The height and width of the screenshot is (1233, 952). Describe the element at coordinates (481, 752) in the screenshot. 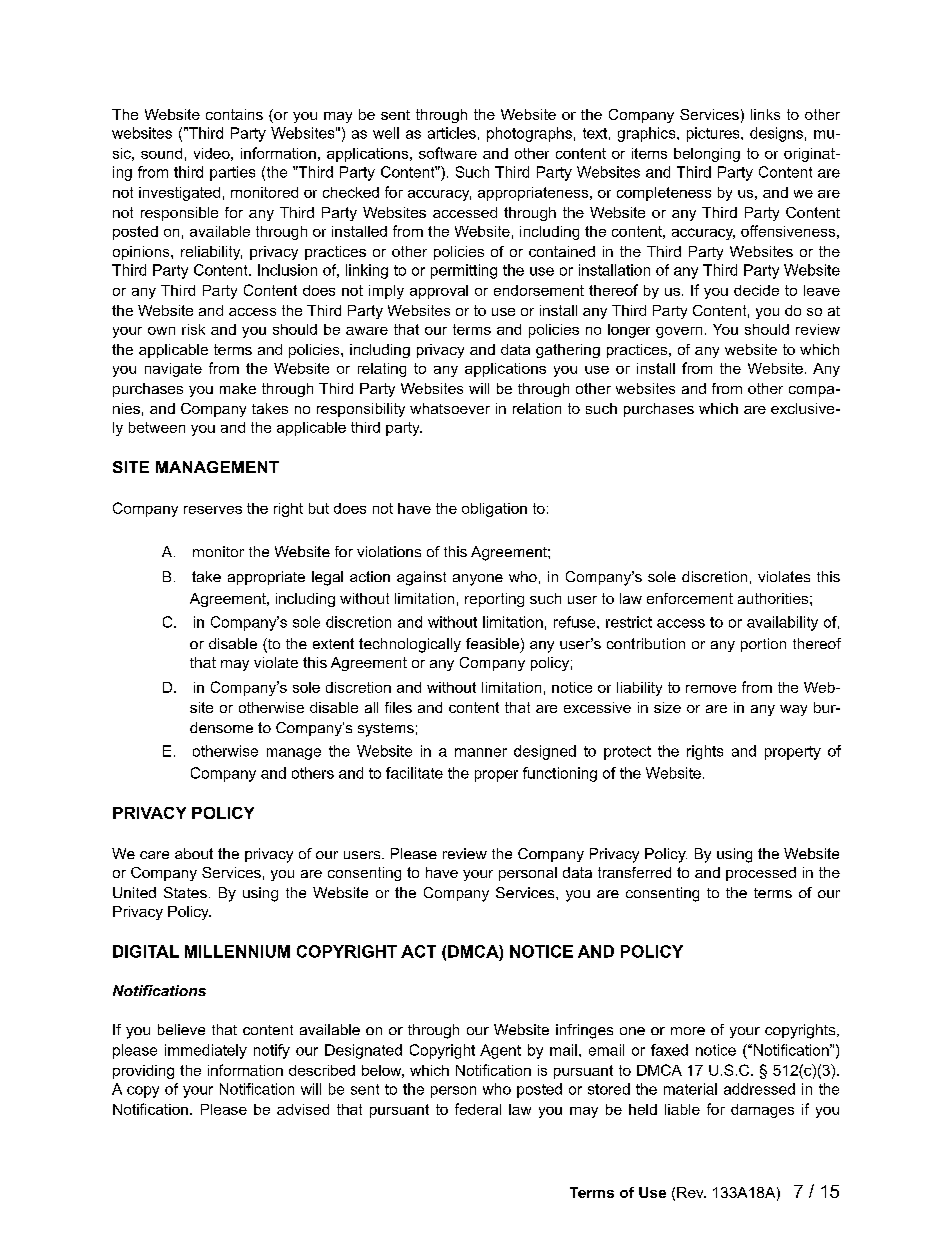

I see `manner` at that location.
